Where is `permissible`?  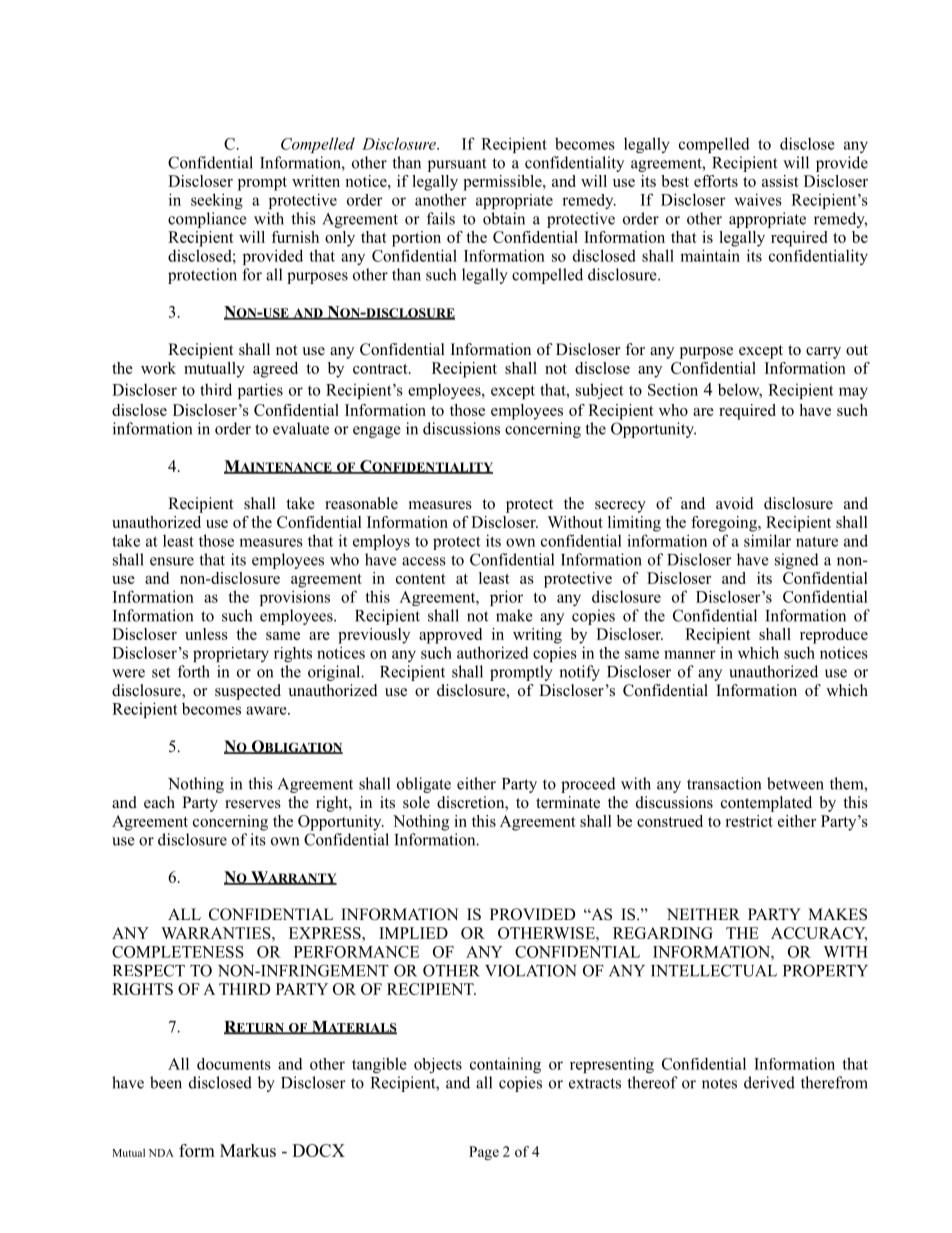
permissible is located at coordinates (503, 183).
